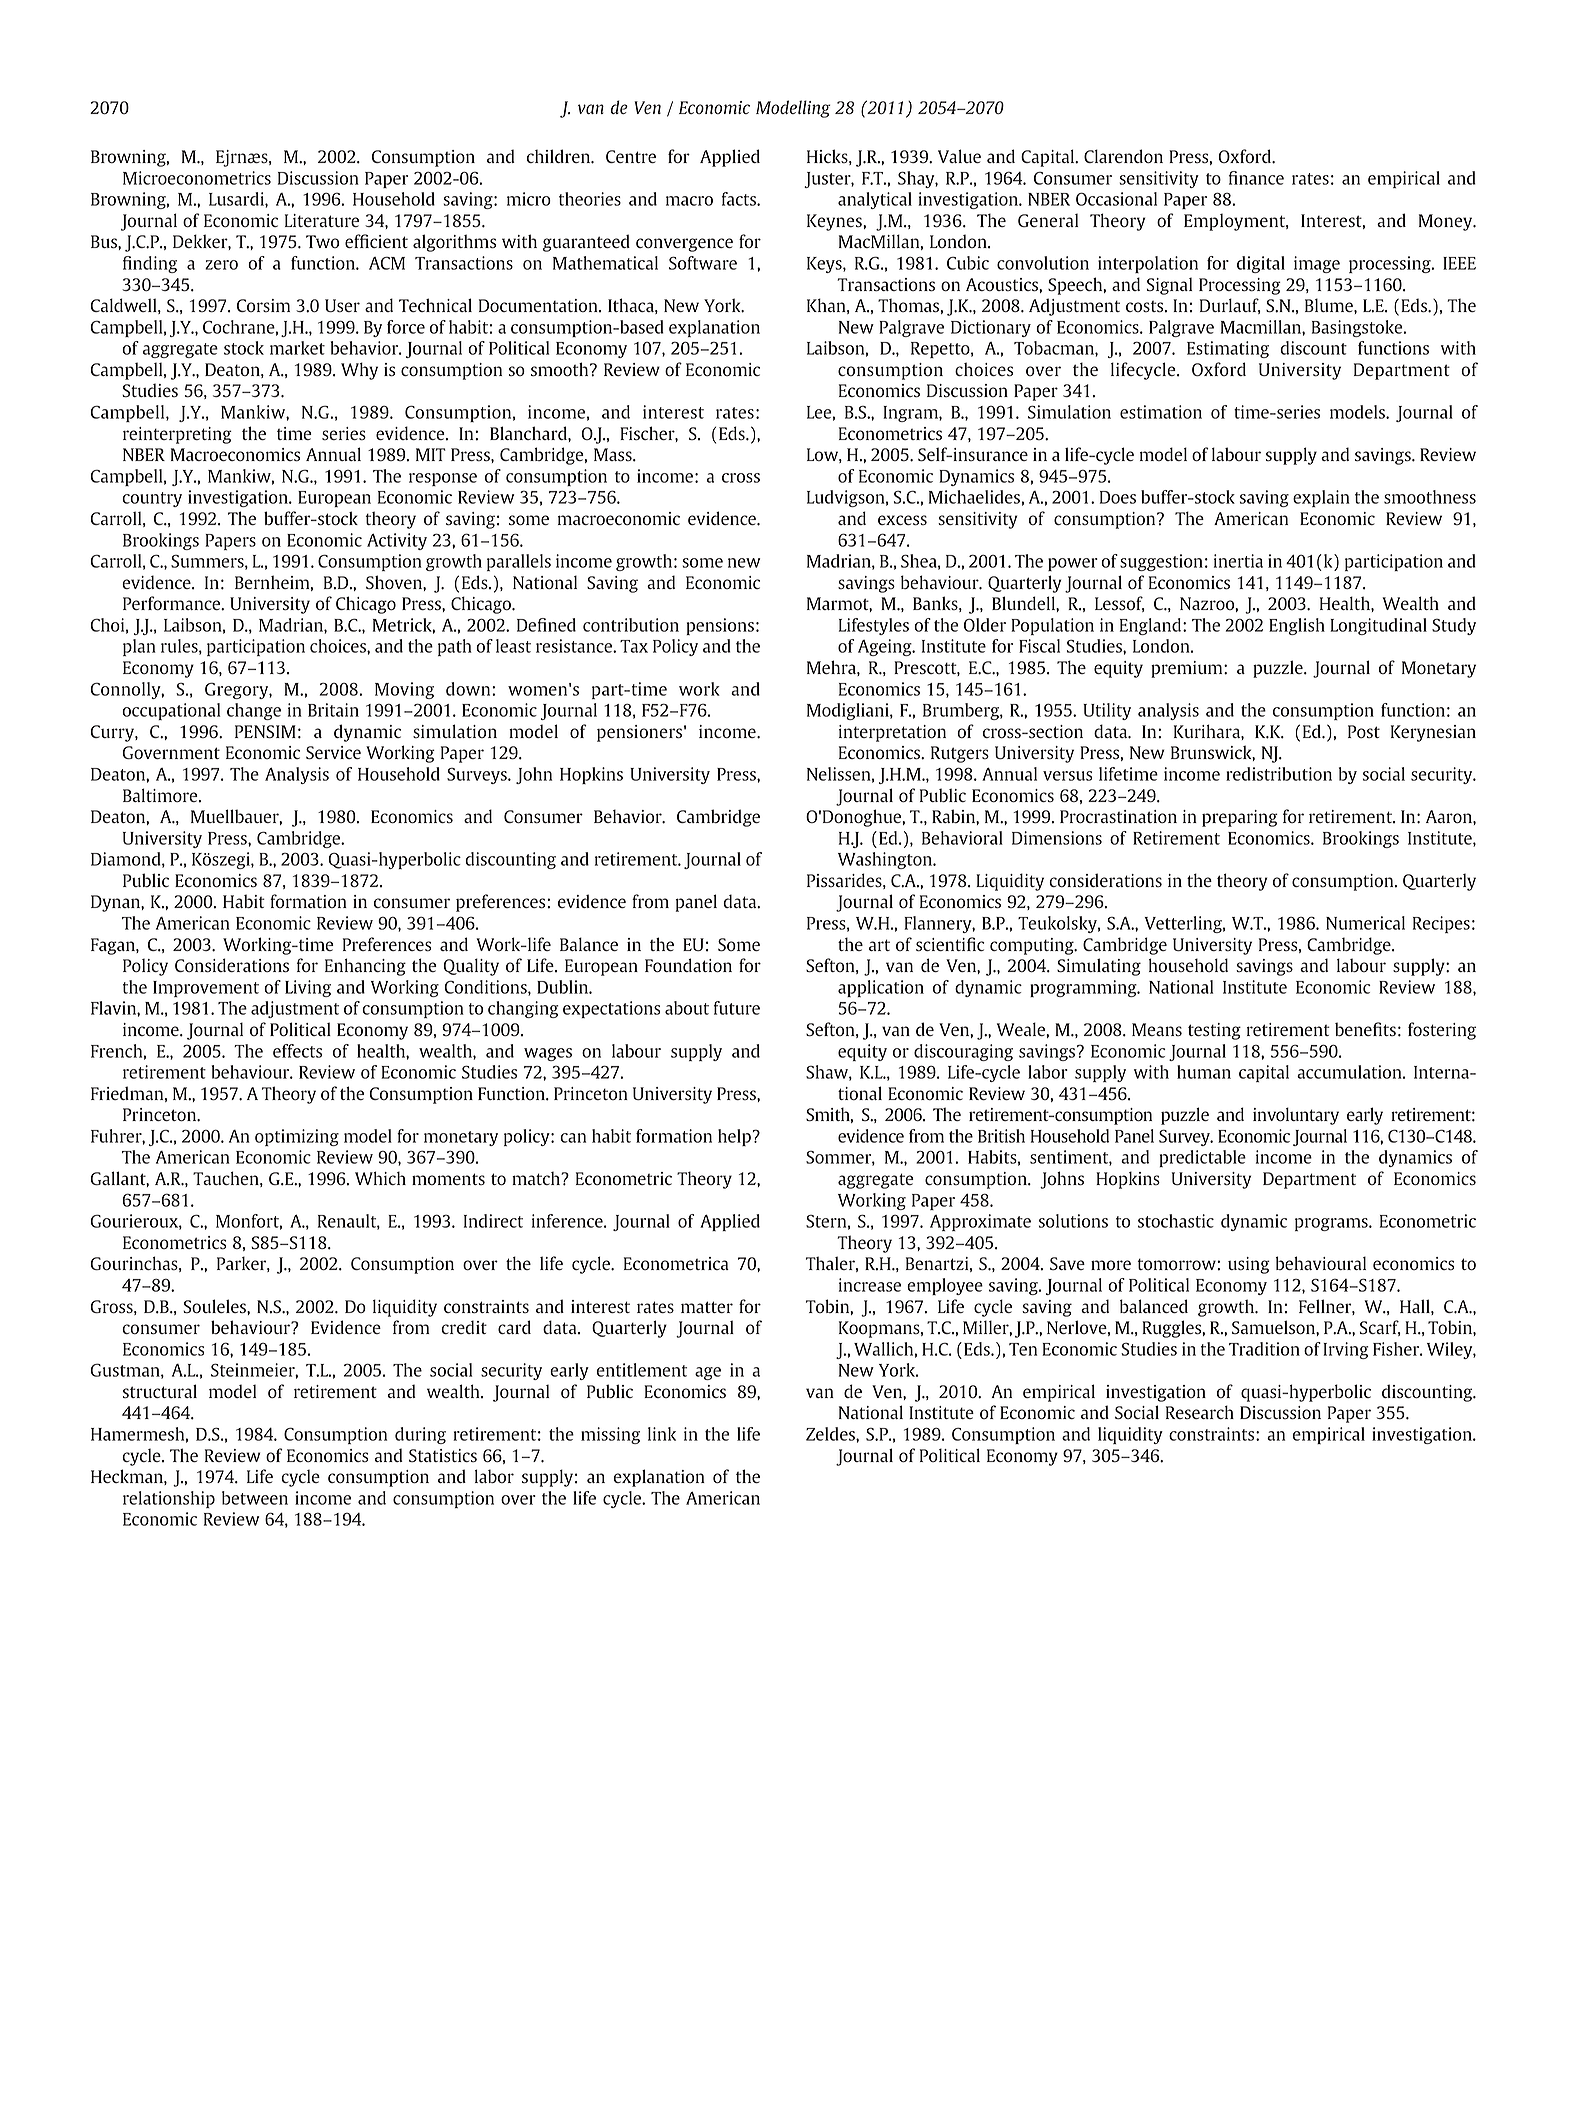 The width and height of the document is (1590, 2120). What do you see at coordinates (737, 1008) in the document?
I see `future` at bounding box center [737, 1008].
